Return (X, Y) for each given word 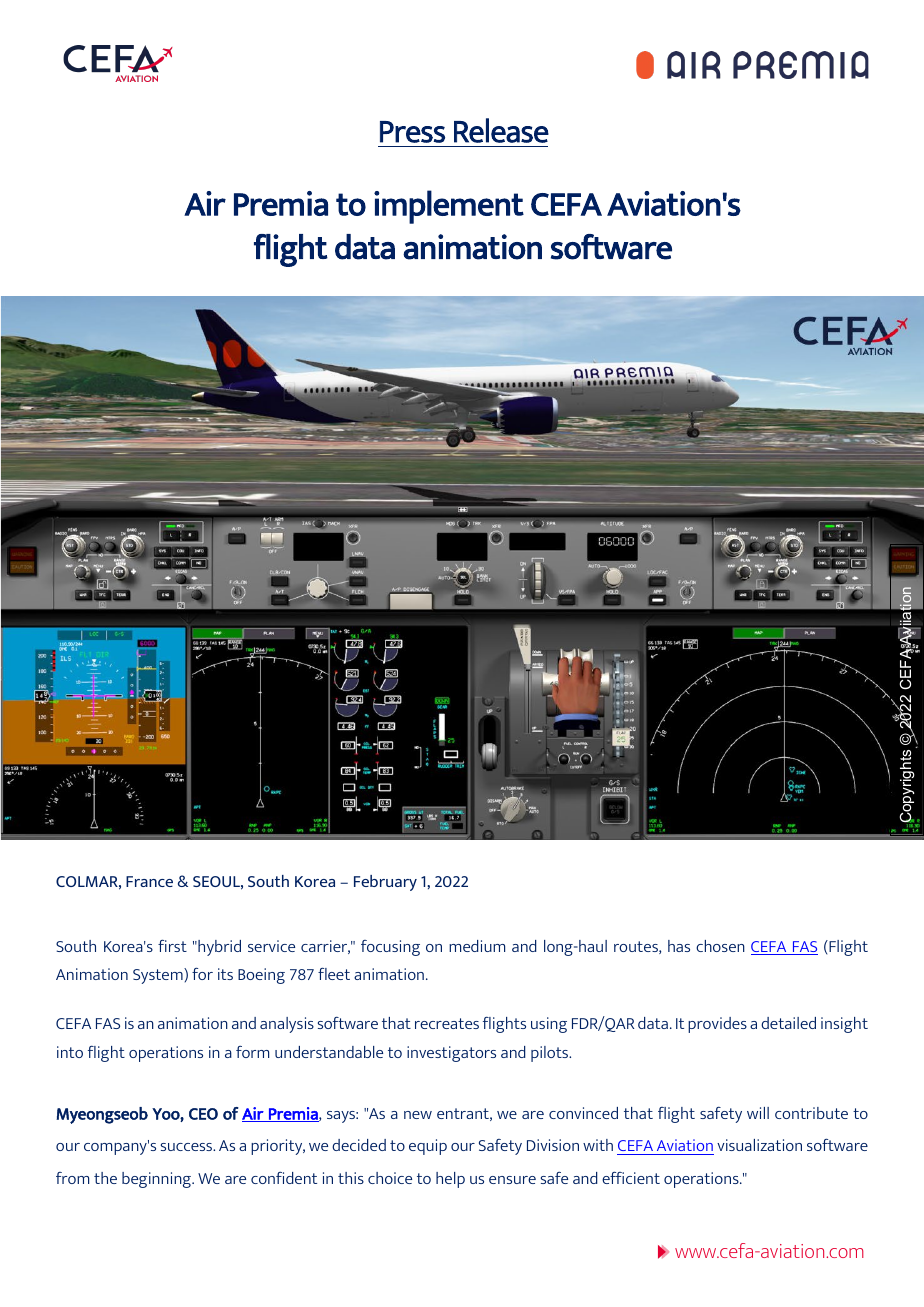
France (149, 881)
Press (412, 132)
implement (449, 207)
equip (428, 1147)
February (385, 883)
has (679, 946)
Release (501, 130)
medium (477, 946)
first (172, 945)
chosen (720, 946)
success (188, 1147)
